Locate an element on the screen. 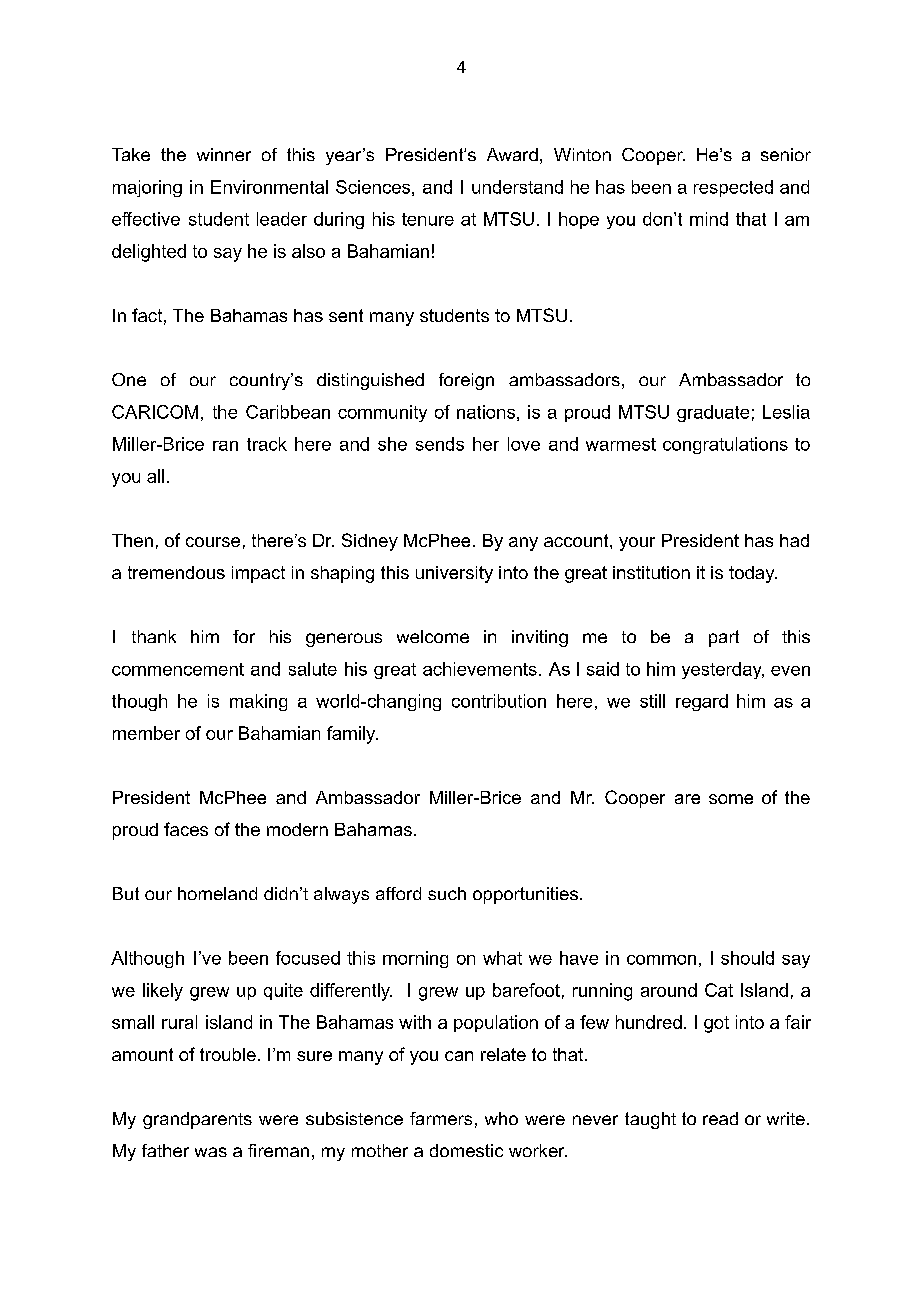  understand is located at coordinates (517, 187).
